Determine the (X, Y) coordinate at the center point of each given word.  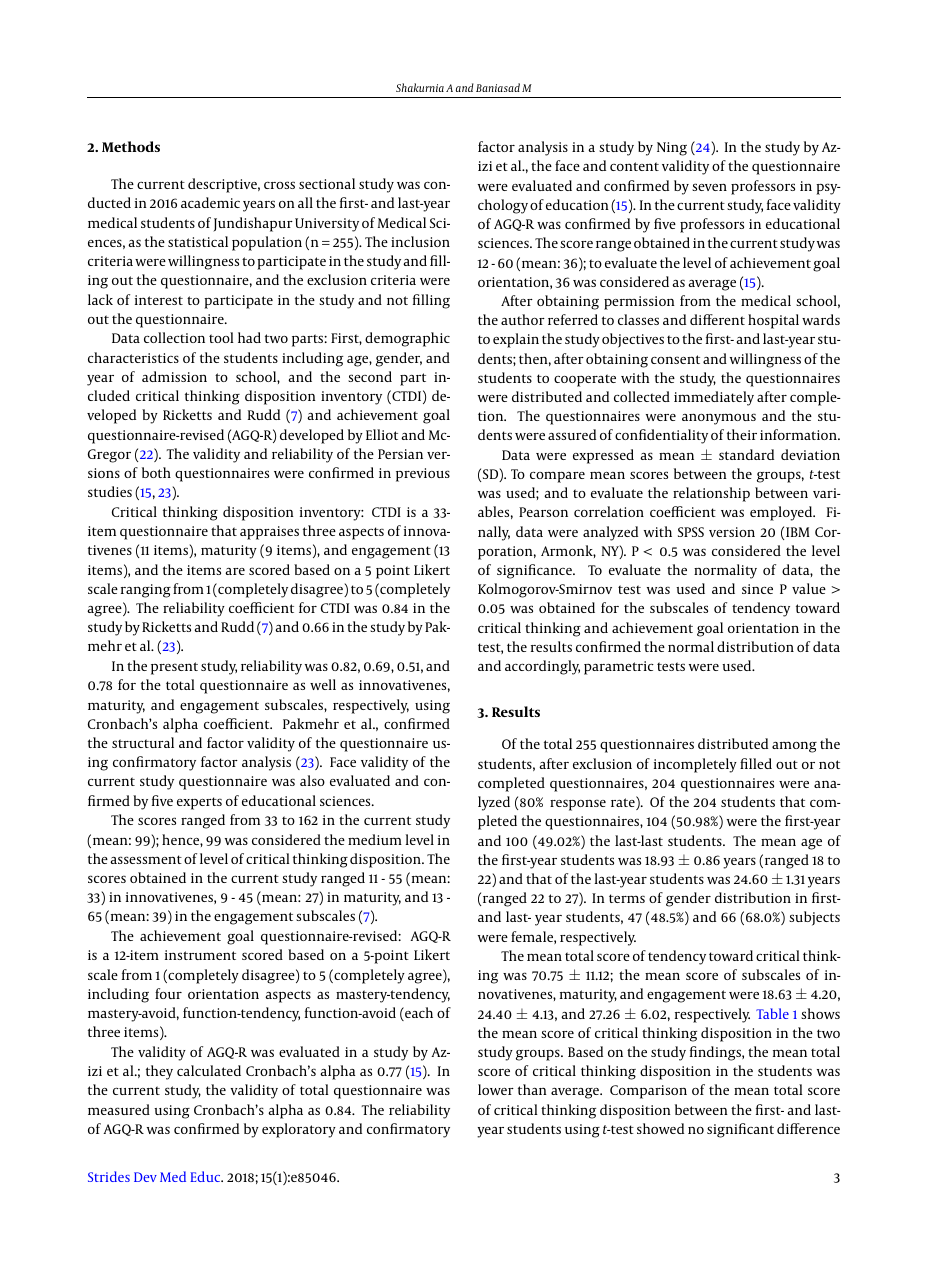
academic (210, 202)
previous (423, 475)
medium (375, 839)
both (156, 472)
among (794, 747)
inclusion (420, 241)
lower (496, 1089)
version (732, 532)
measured (119, 1109)
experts (199, 803)
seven (709, 187)
